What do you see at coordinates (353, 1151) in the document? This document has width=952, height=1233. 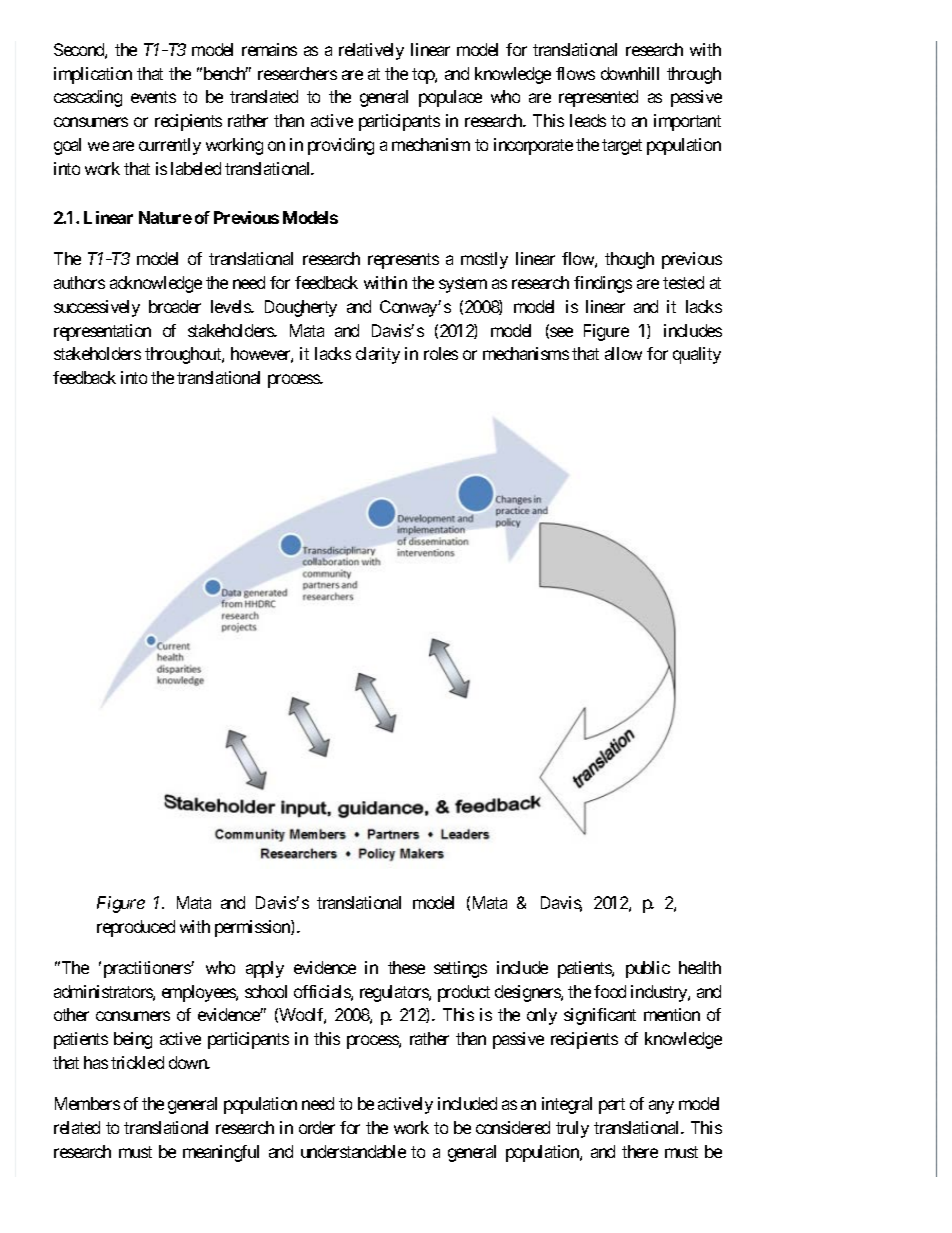 I see `understandable` at bounding box center [353, 1151].
